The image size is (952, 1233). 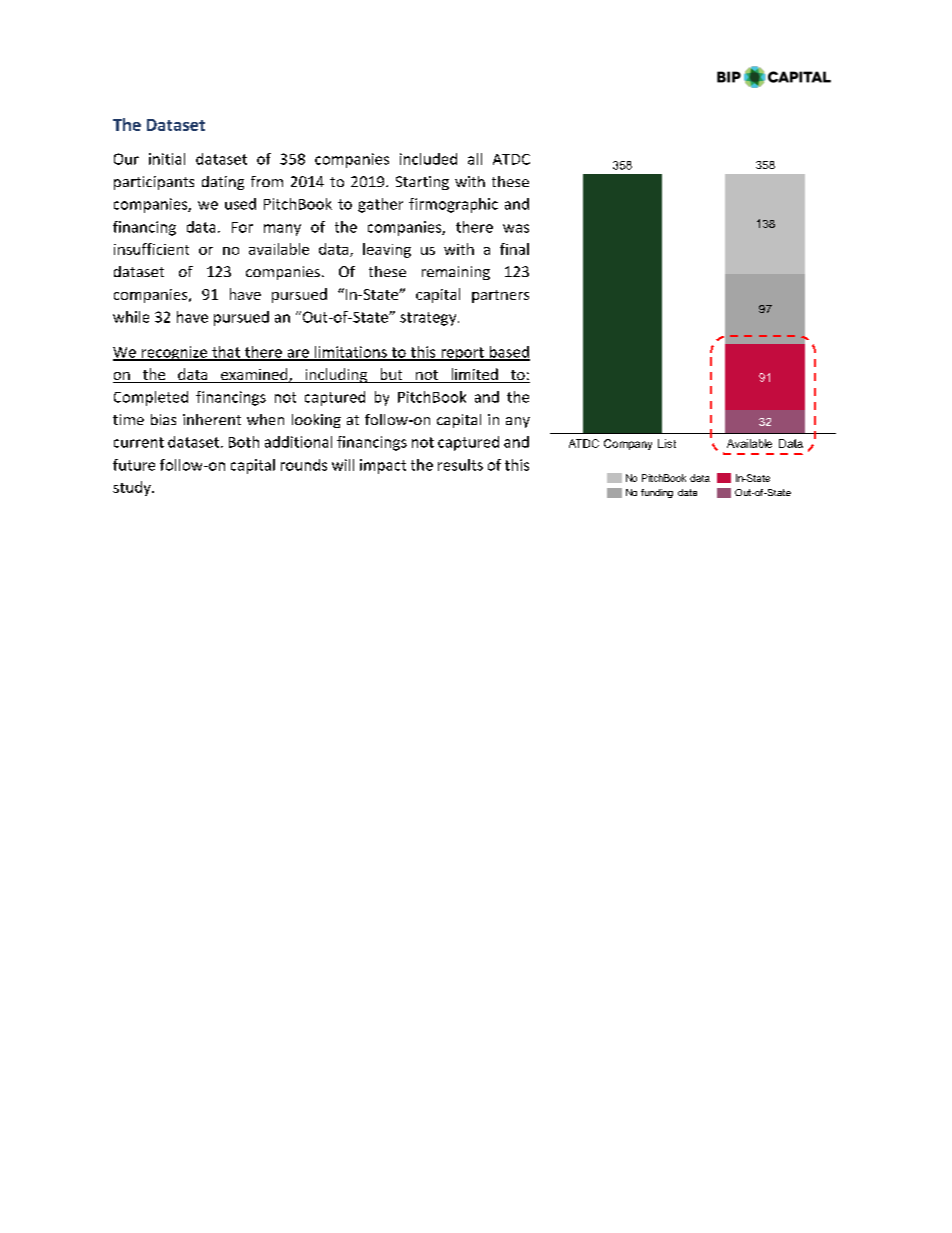 What do you see at coordinates (508, 353) in the screenshot?
I see `based` at bounding box center [508, 353].
